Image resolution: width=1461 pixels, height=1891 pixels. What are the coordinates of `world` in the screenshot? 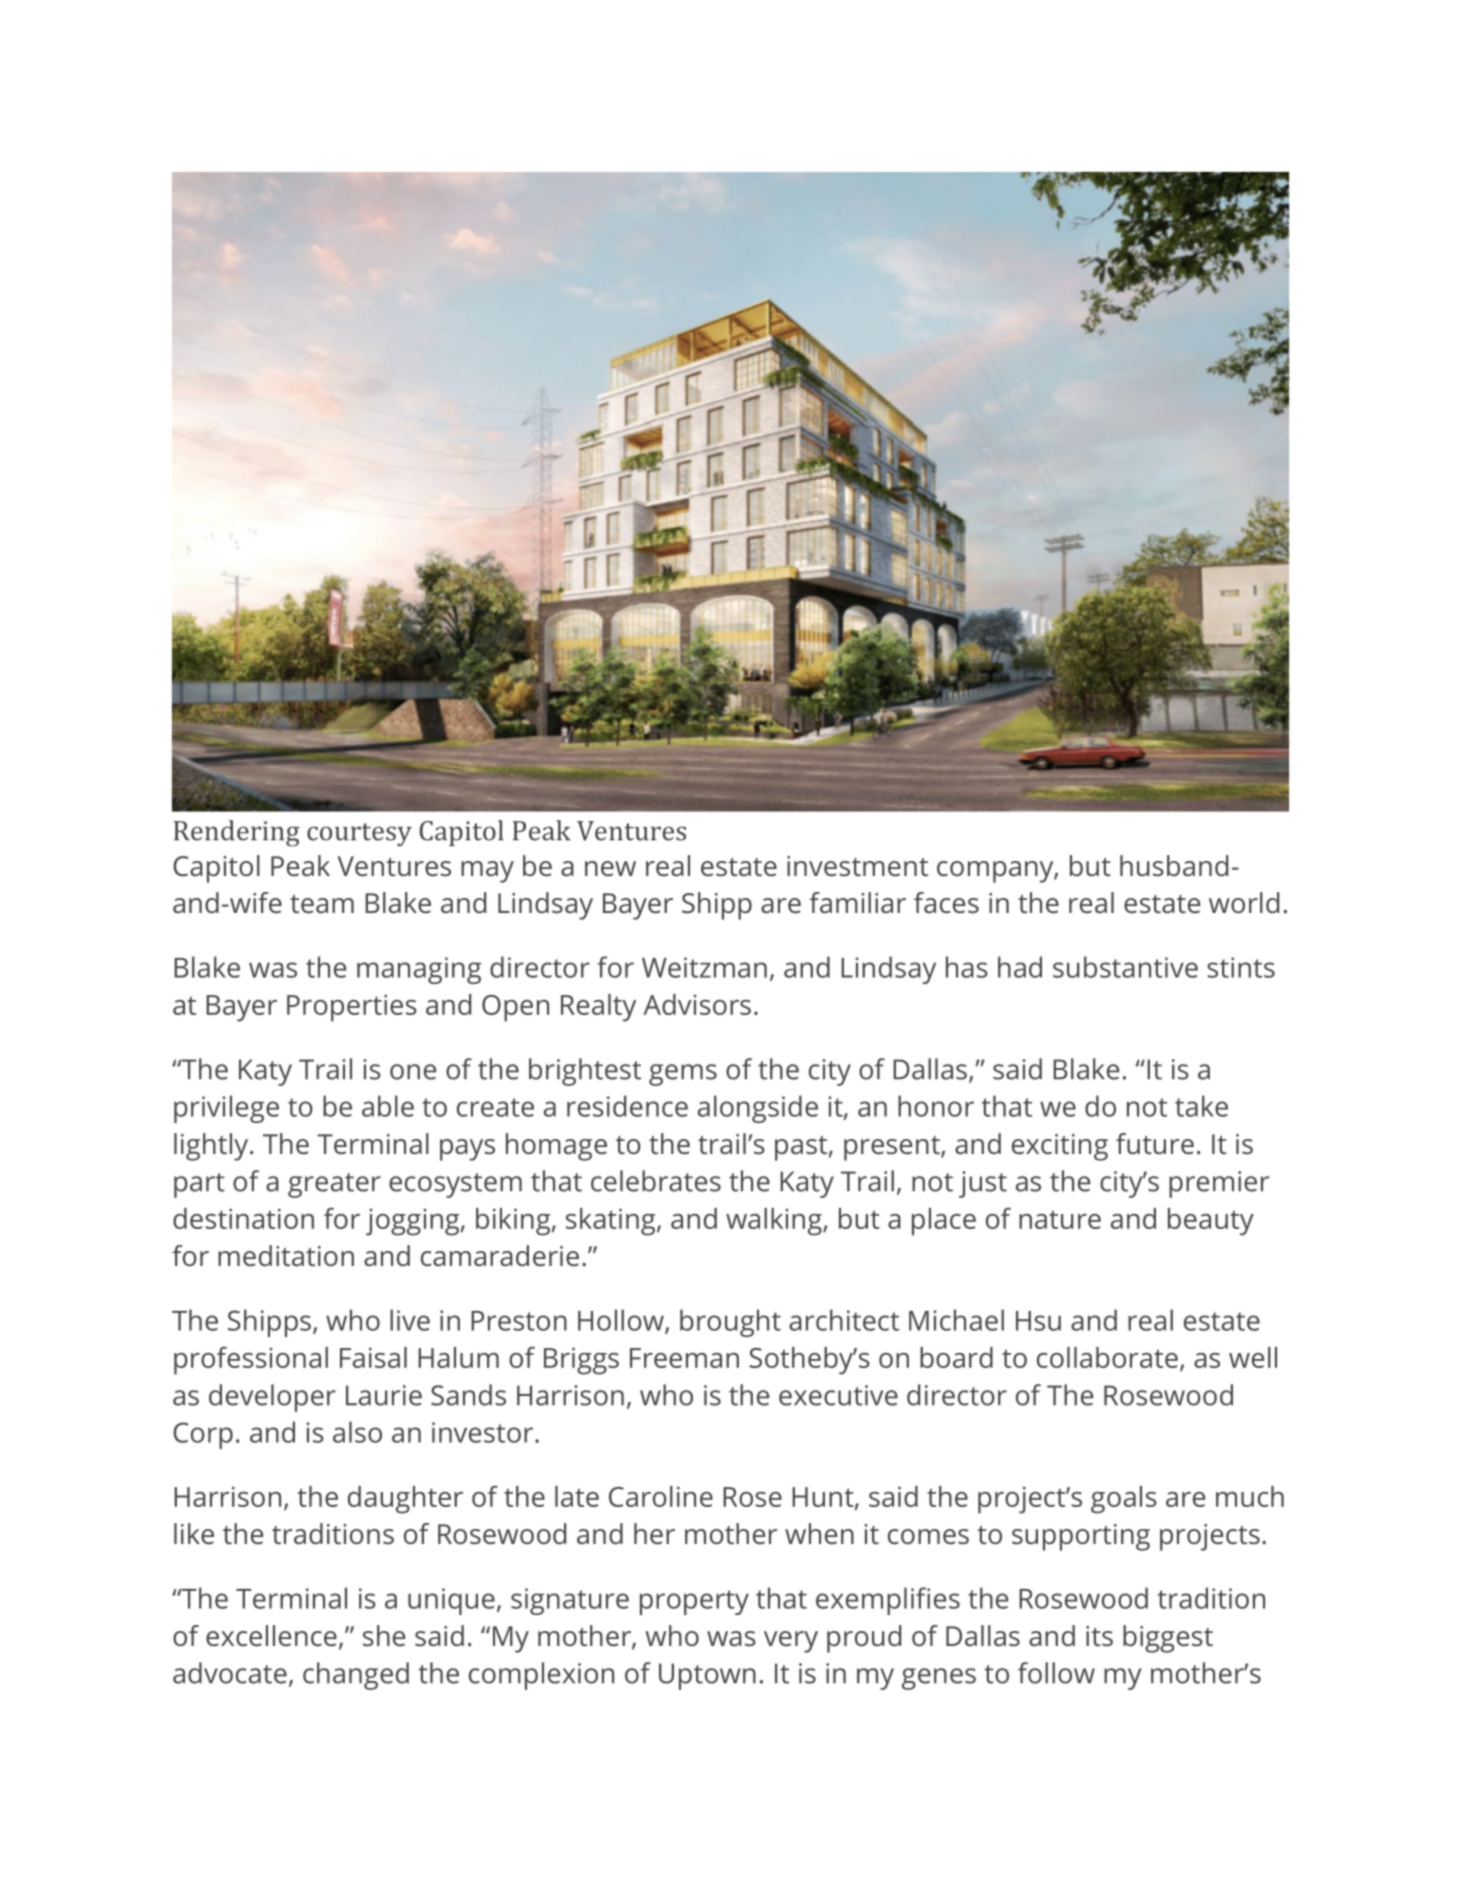 It's located at (1244, 902).
